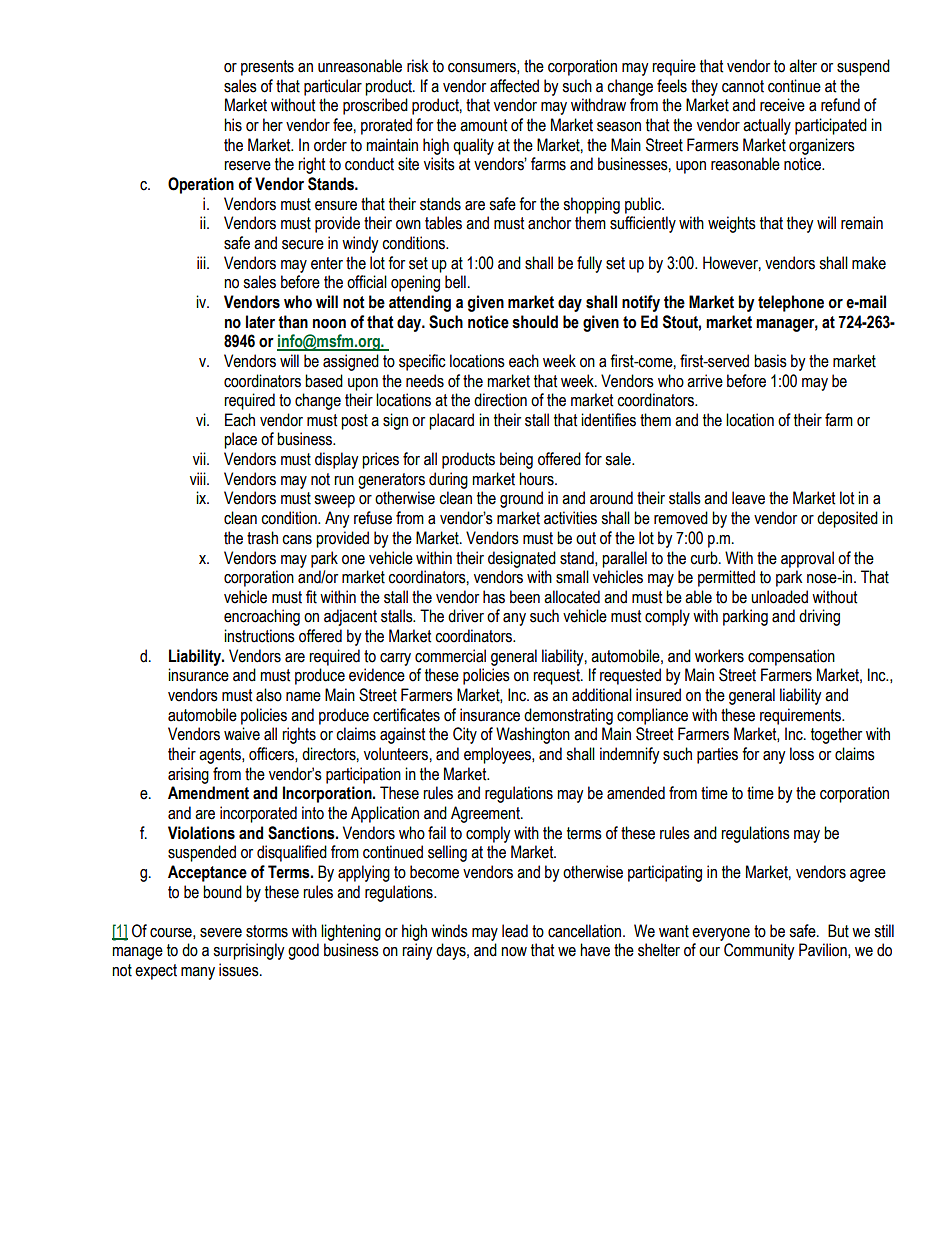 This page has height=1233, width=952. Describe the element at coordinates (221, 756) in the page. I see `agents` at that location.
